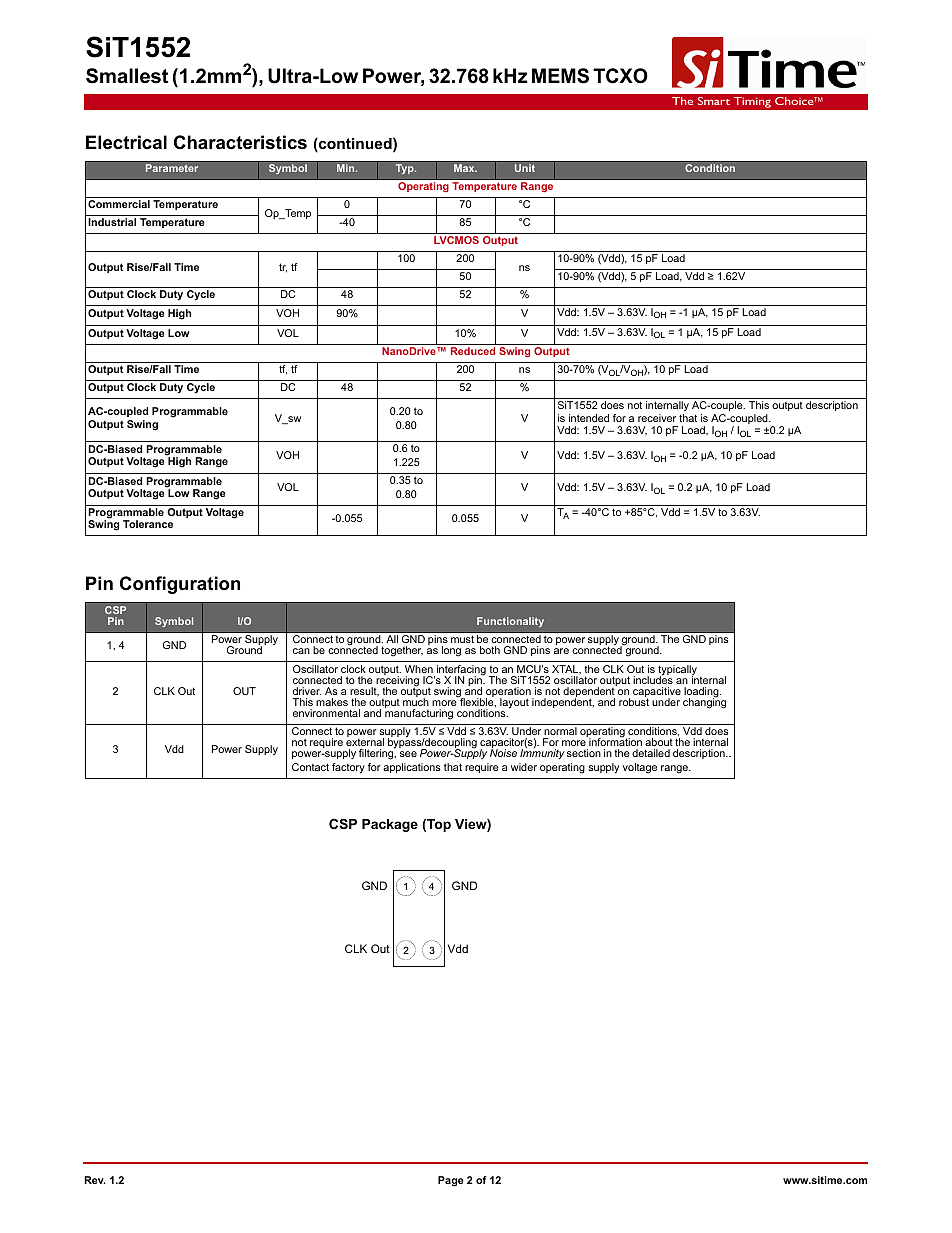 This screenshot has height=1233, width=952. What do you see at coordinates (95, 1180) in the screenshot?
I see `Rev` at bounding box center [95, 1180].
